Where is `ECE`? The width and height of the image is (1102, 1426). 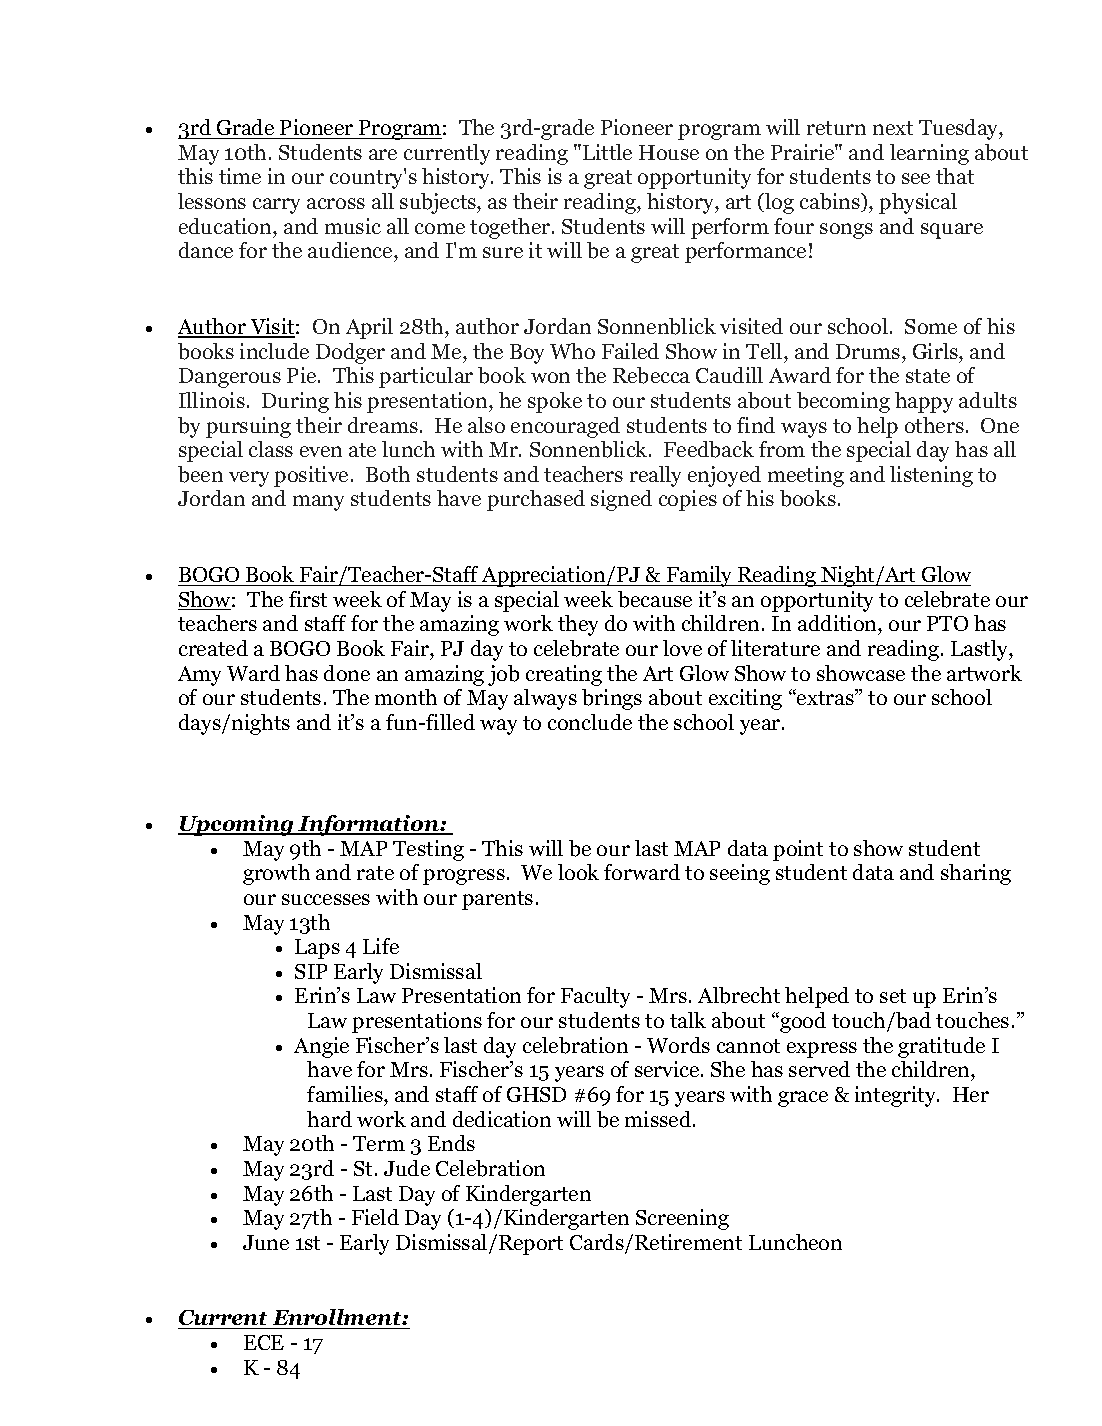 ECE is located at coordinates (264, 1342).
